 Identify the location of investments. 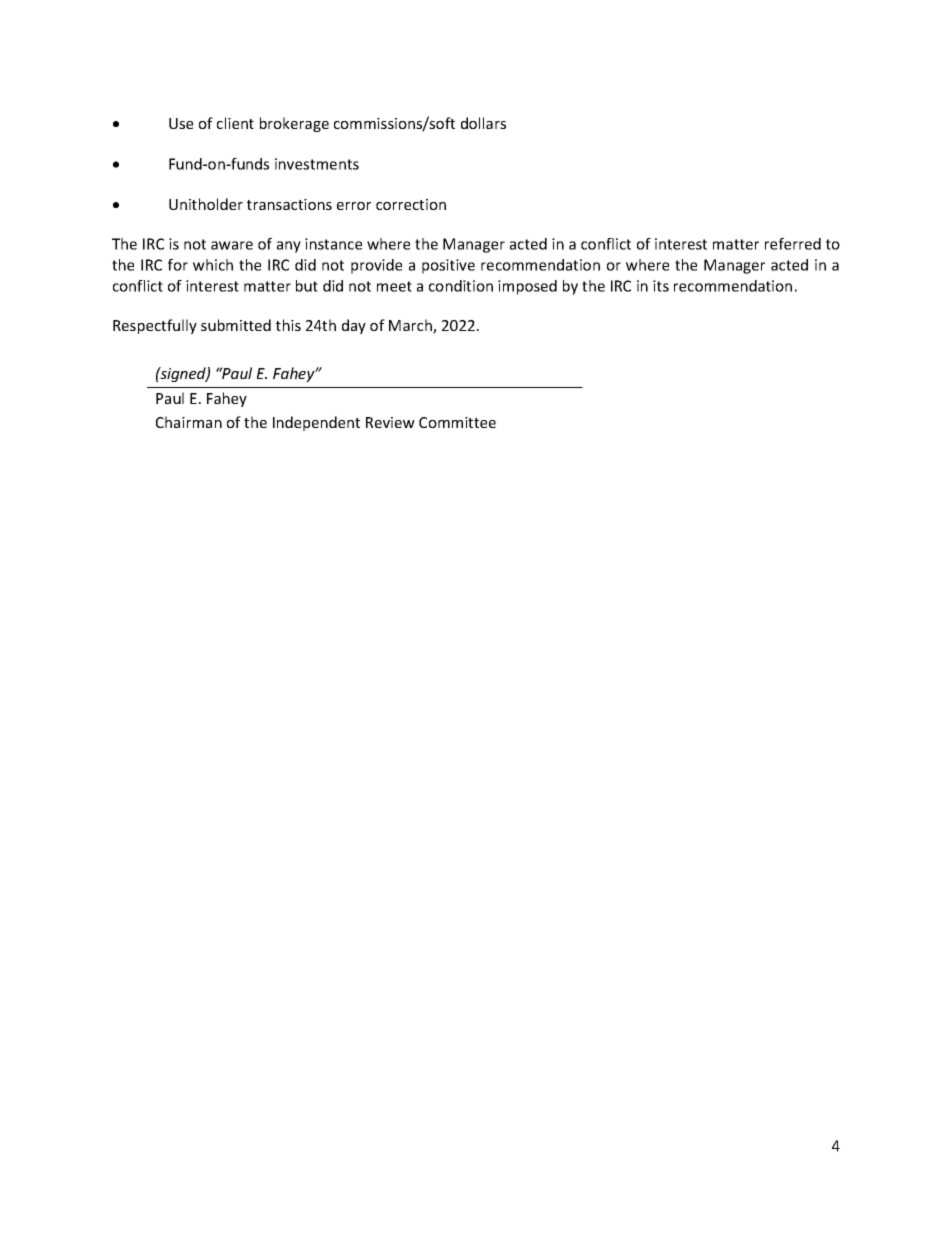
(317, 164).
